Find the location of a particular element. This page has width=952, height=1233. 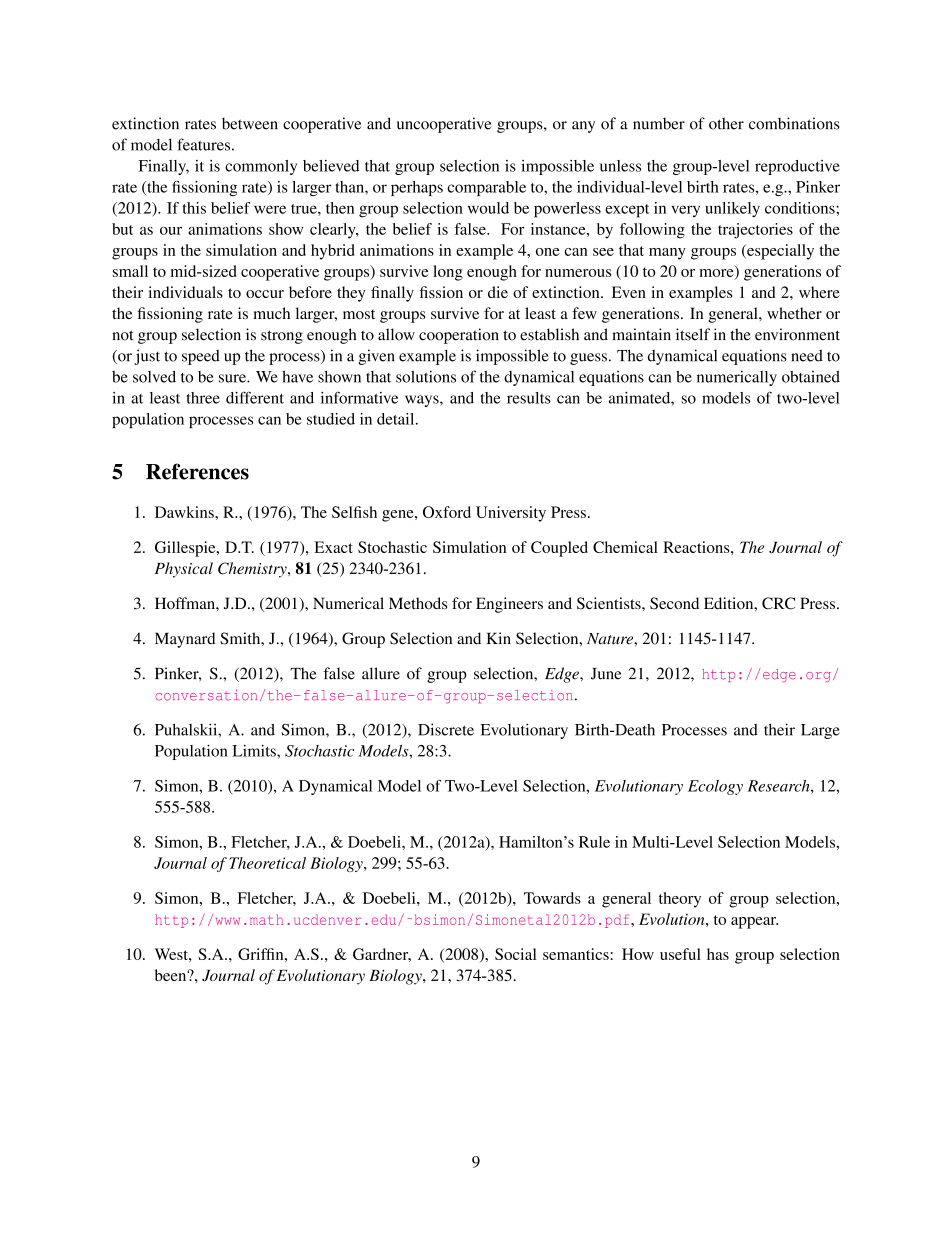

comparable is located at coordinates (486, 188).
